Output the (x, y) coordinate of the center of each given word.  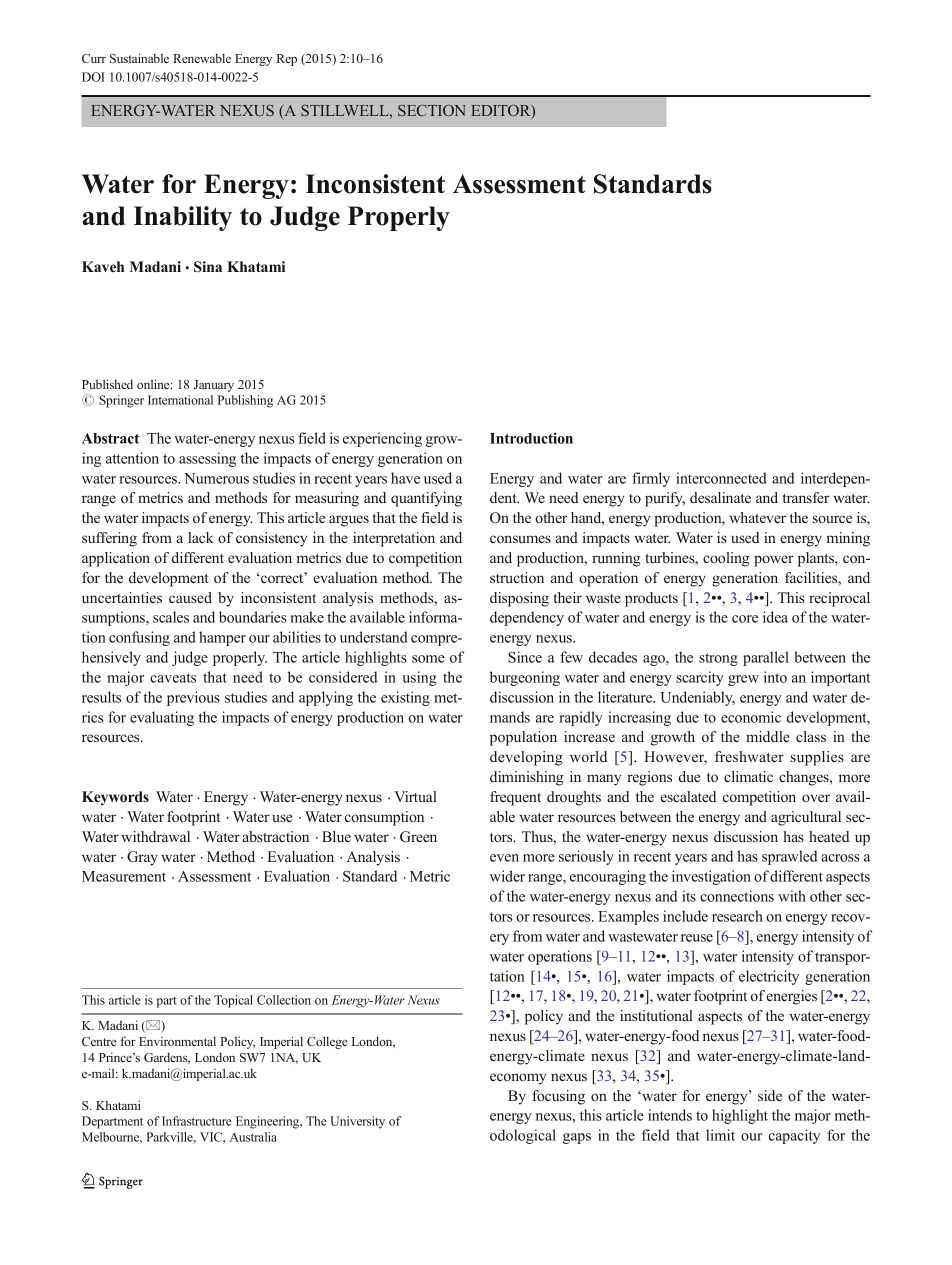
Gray (142, 858)
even (504, 858)
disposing (519, 599)
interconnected (721, 478)
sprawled (789, 857)
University (357, 1122)
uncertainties (122, 597)
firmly (651, 479)
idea (775, 617)
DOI (93, 77)
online (154, 384)
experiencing (382, 439)
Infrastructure (197, 1121)
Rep (287, 60)
